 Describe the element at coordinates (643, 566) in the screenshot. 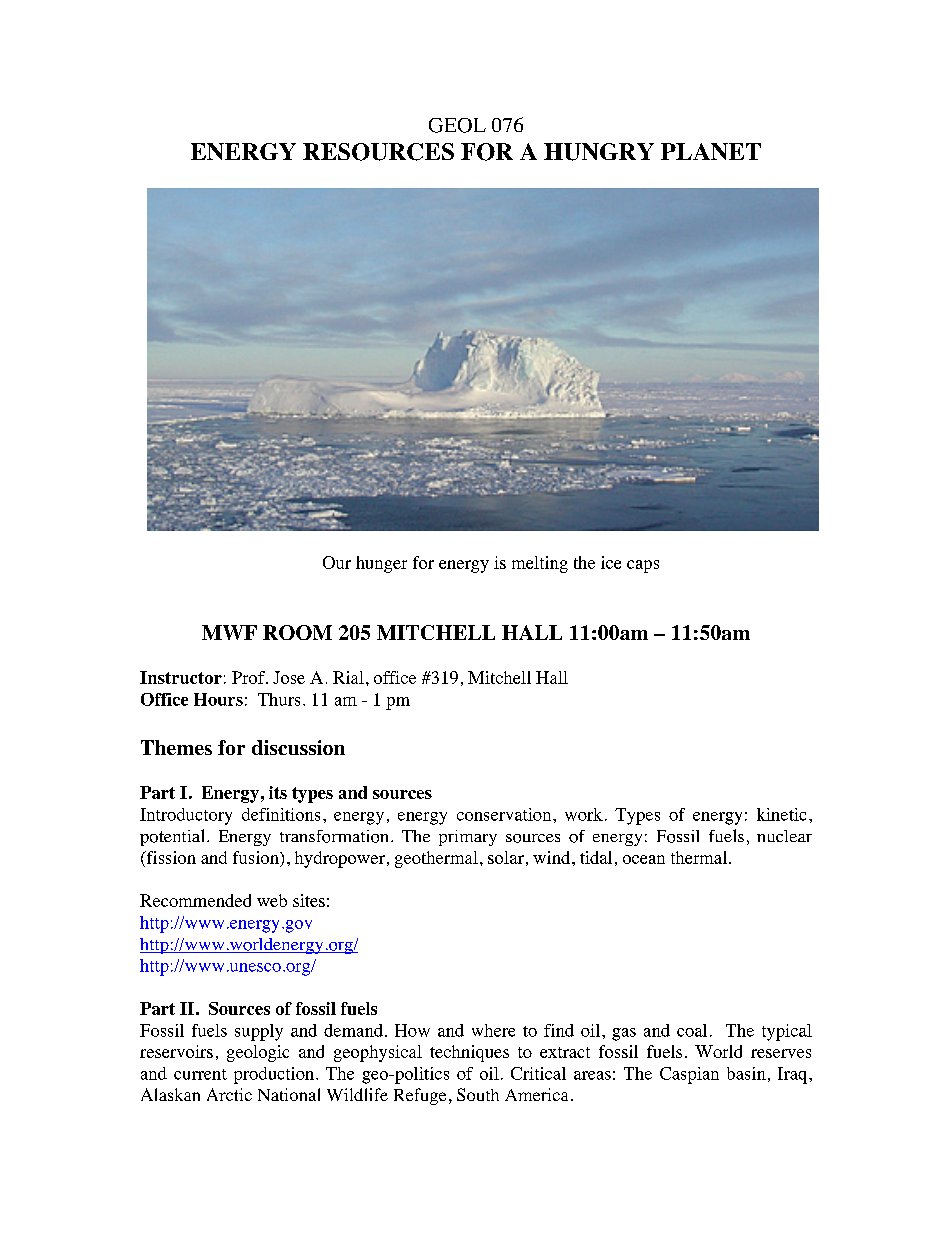

I see `caps` at that location.
